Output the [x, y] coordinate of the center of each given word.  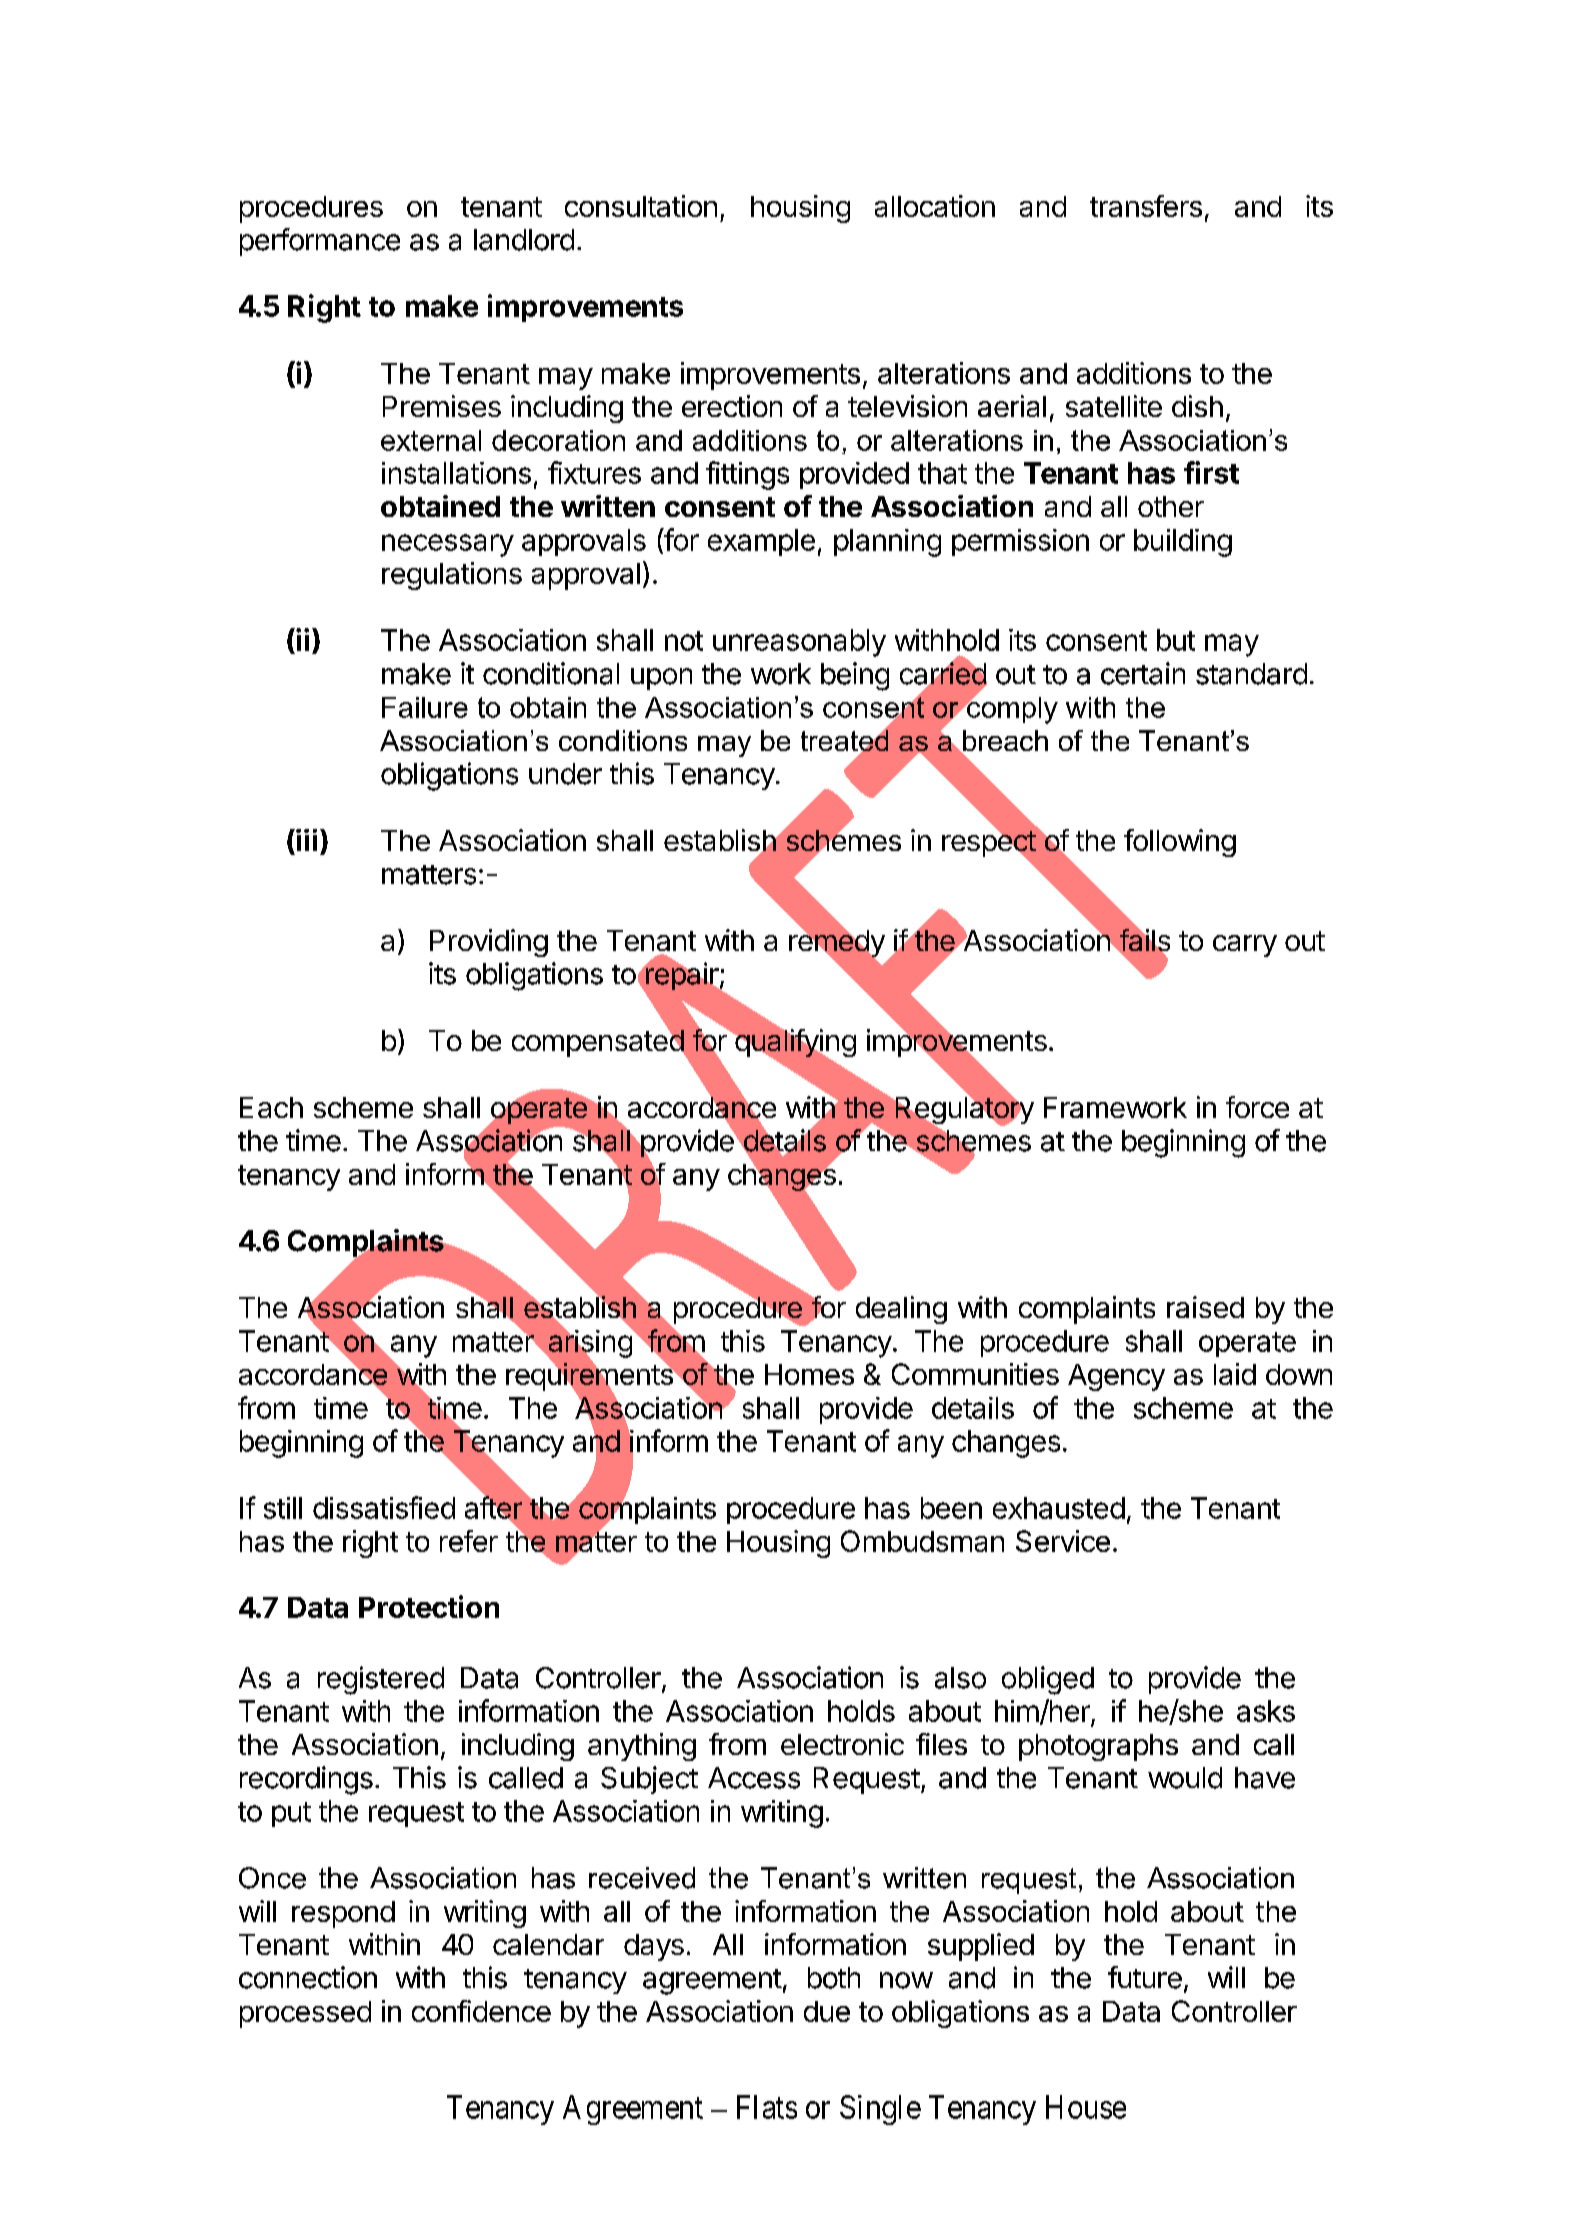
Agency [1116, 1377]
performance [320, 242]
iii [305, 840]
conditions [623, 740]
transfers [1146, 206]
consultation [641, 206]
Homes [809, 1374]
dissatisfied [384, 1507]
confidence [481, 2011]
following [1180, 843]
